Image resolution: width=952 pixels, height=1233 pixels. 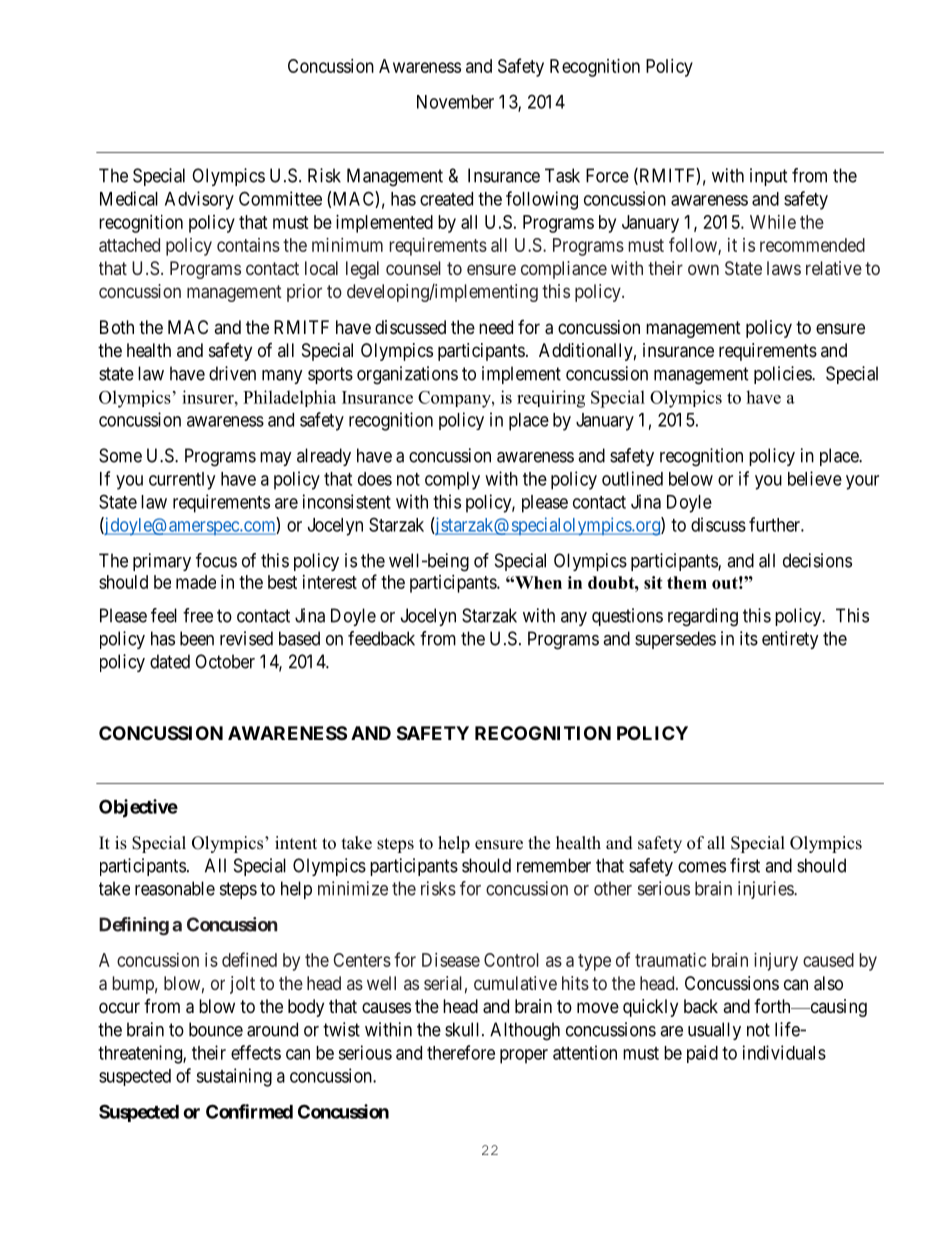 What do you see at coordinates (783, 375) in the image?
I see `policies` at bounding box center [783, 375].
